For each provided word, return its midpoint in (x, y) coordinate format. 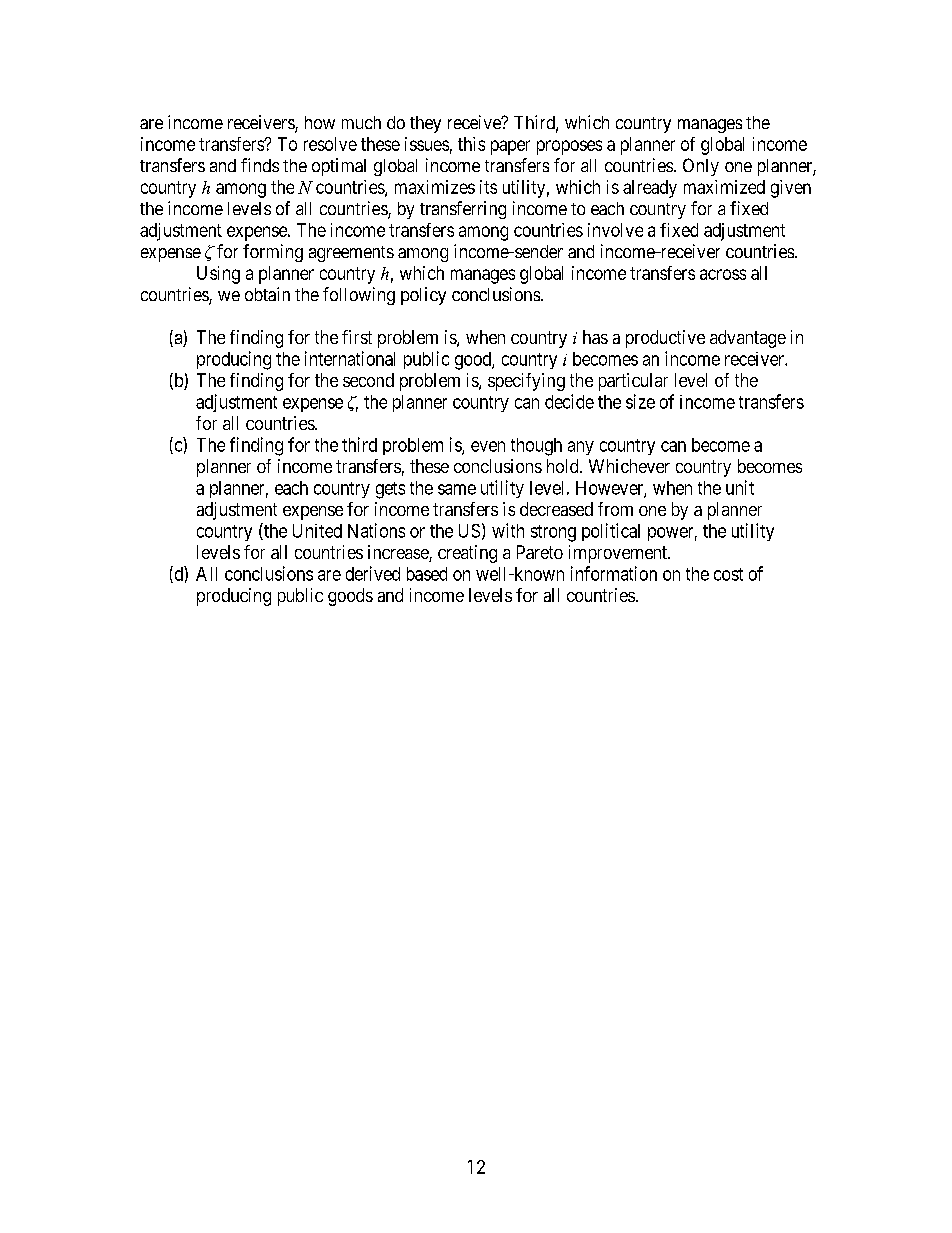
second (368, 380)
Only (701, 167)
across (723, 274)
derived (373, 573)
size (640, 401)
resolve (330, 144)
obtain (267, 294)
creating (467, 554)
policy (423, 296)
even (488, 446)
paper (510, 147)
